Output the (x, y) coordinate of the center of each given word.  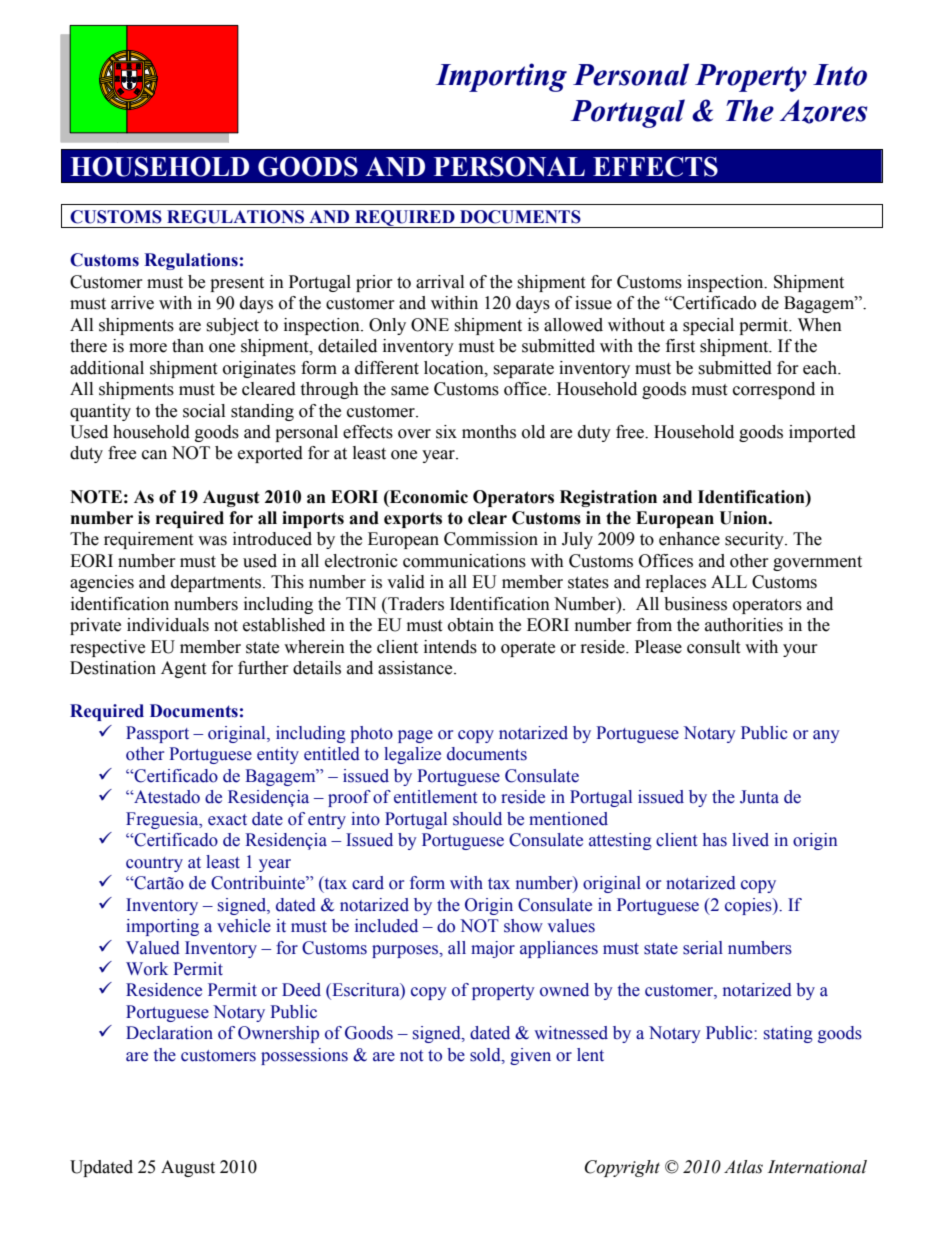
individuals (168, 625)
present (237, 284)
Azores (823, 111)
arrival (440, 282)
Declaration (169, 1033)
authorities (744, 625)
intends (450, 647)
